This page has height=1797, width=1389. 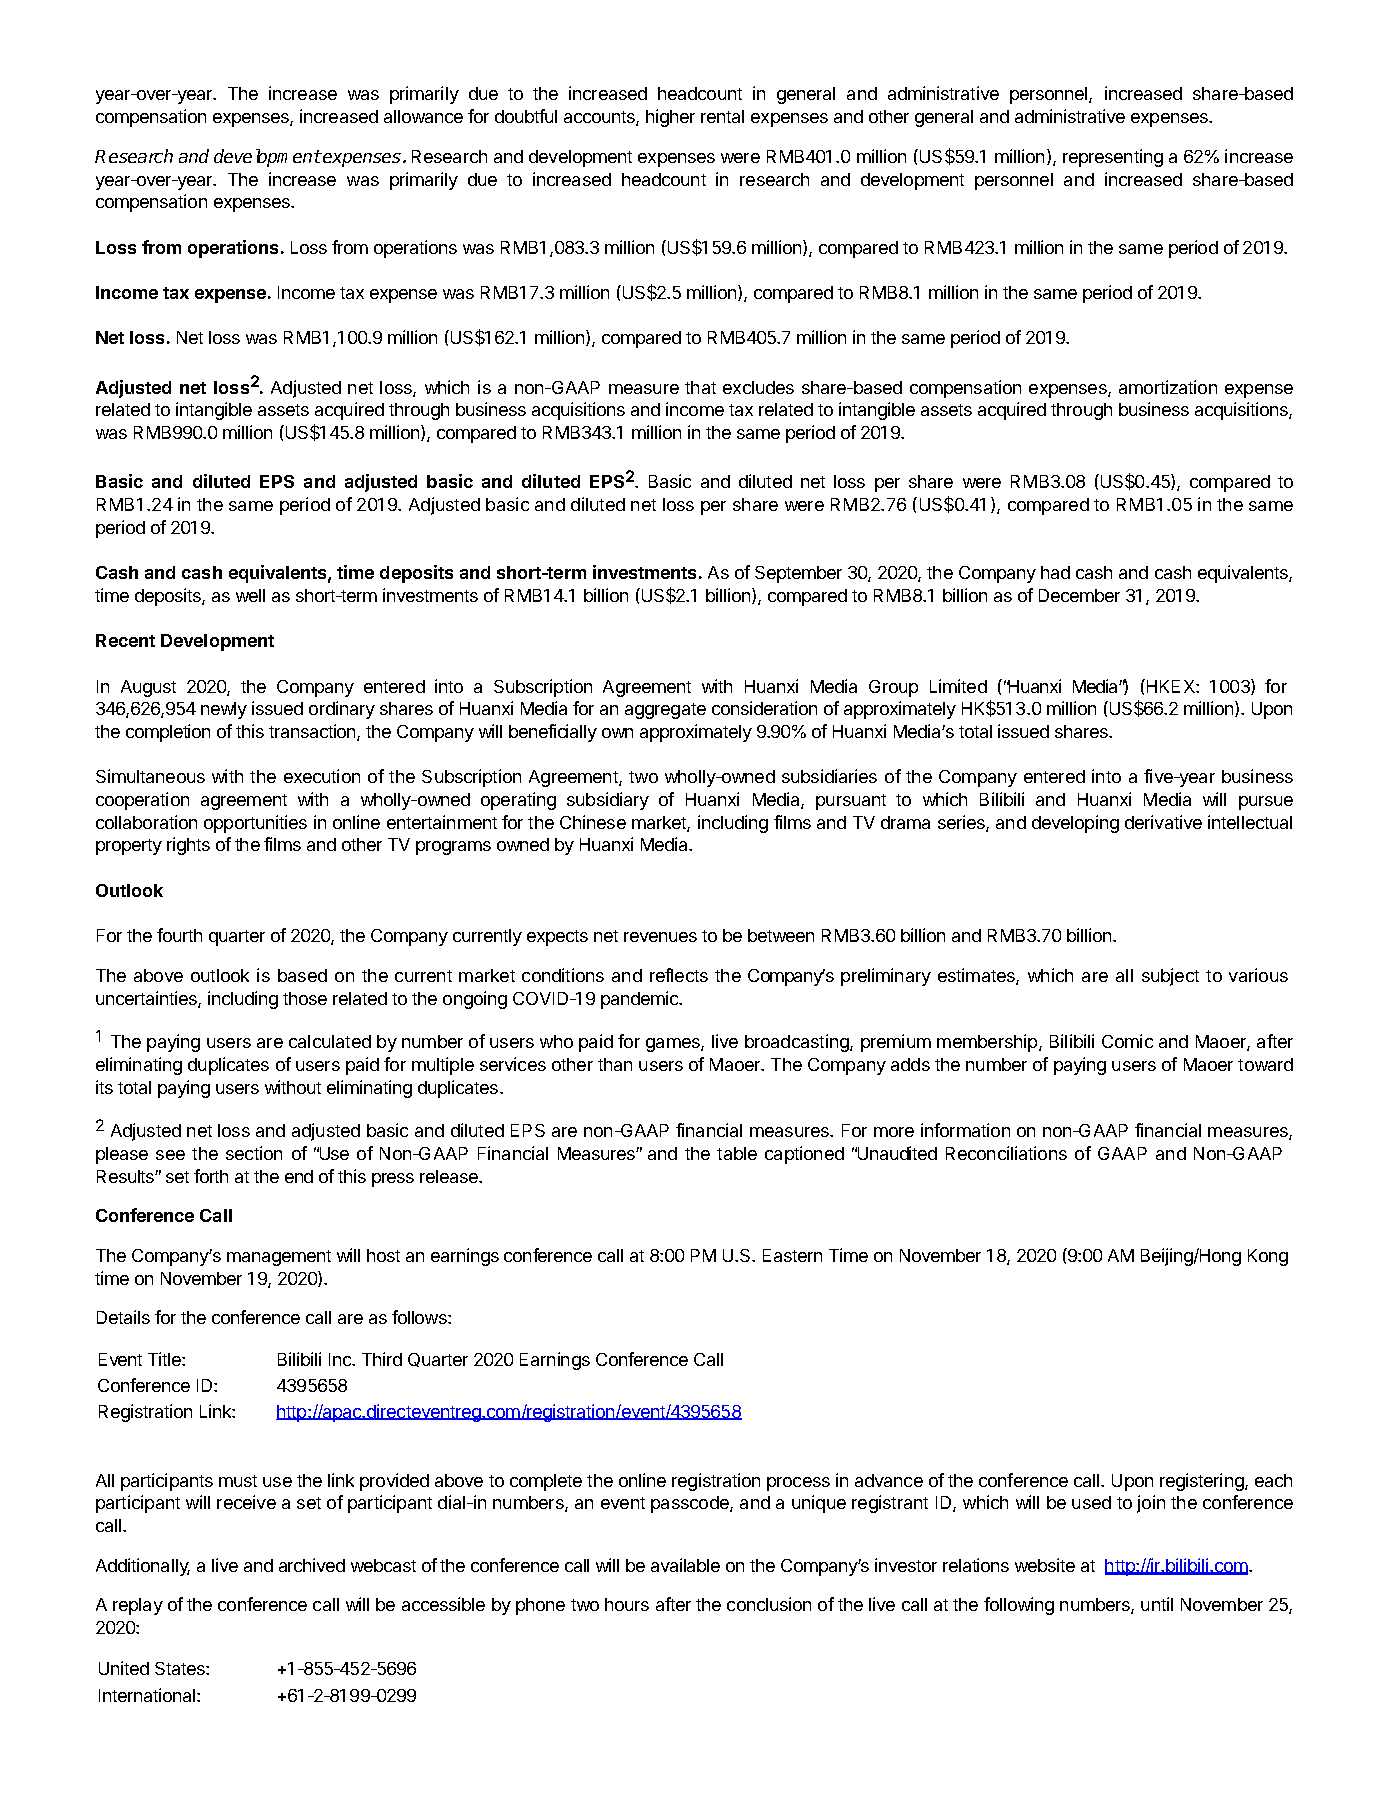 I want to click on revenues, so click(x=660, y=937).
